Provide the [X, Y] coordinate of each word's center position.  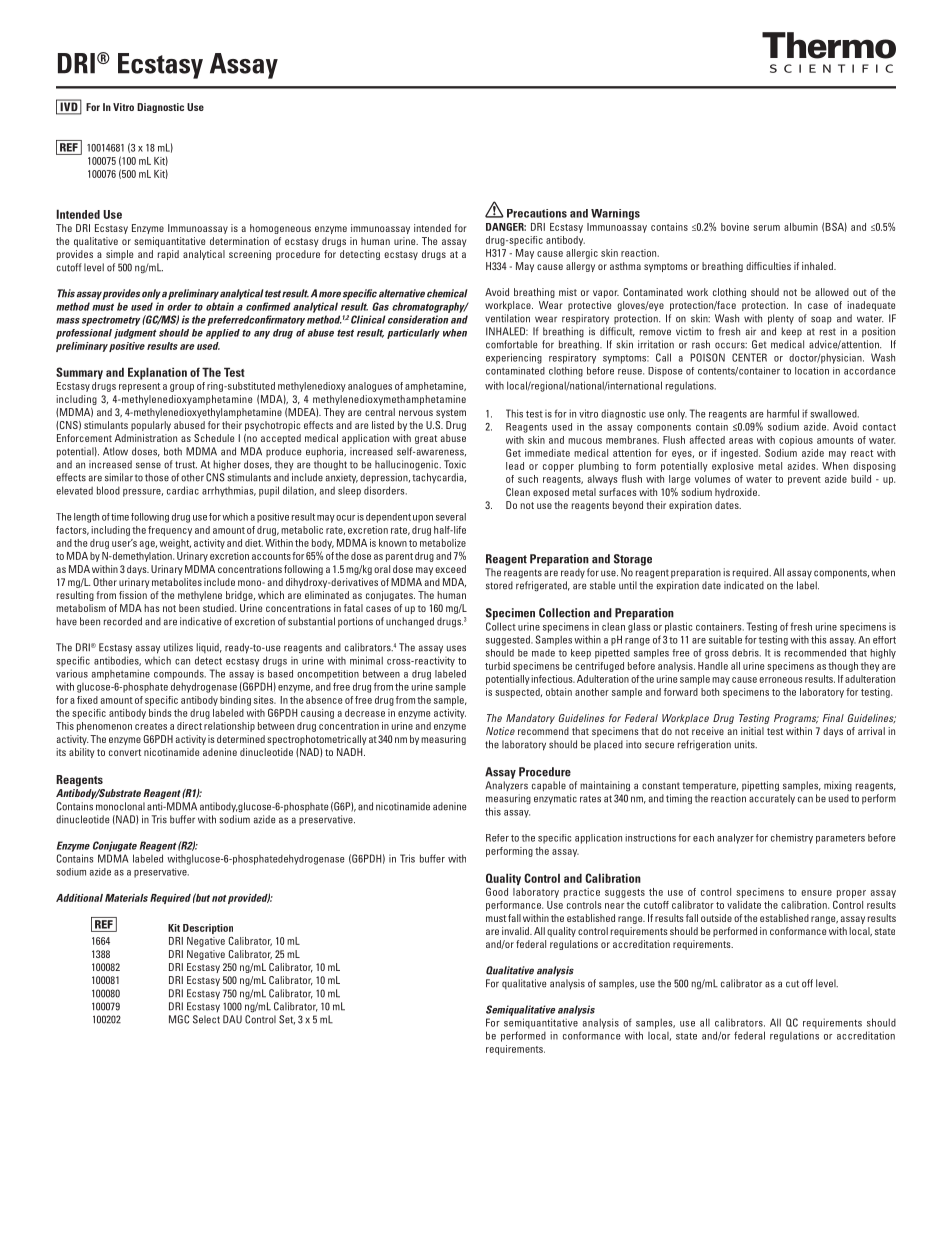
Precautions [537, 213]
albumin [801, 227]
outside [716, 918]
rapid [168, 255]
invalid [516, 931]
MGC [179, 1019]
